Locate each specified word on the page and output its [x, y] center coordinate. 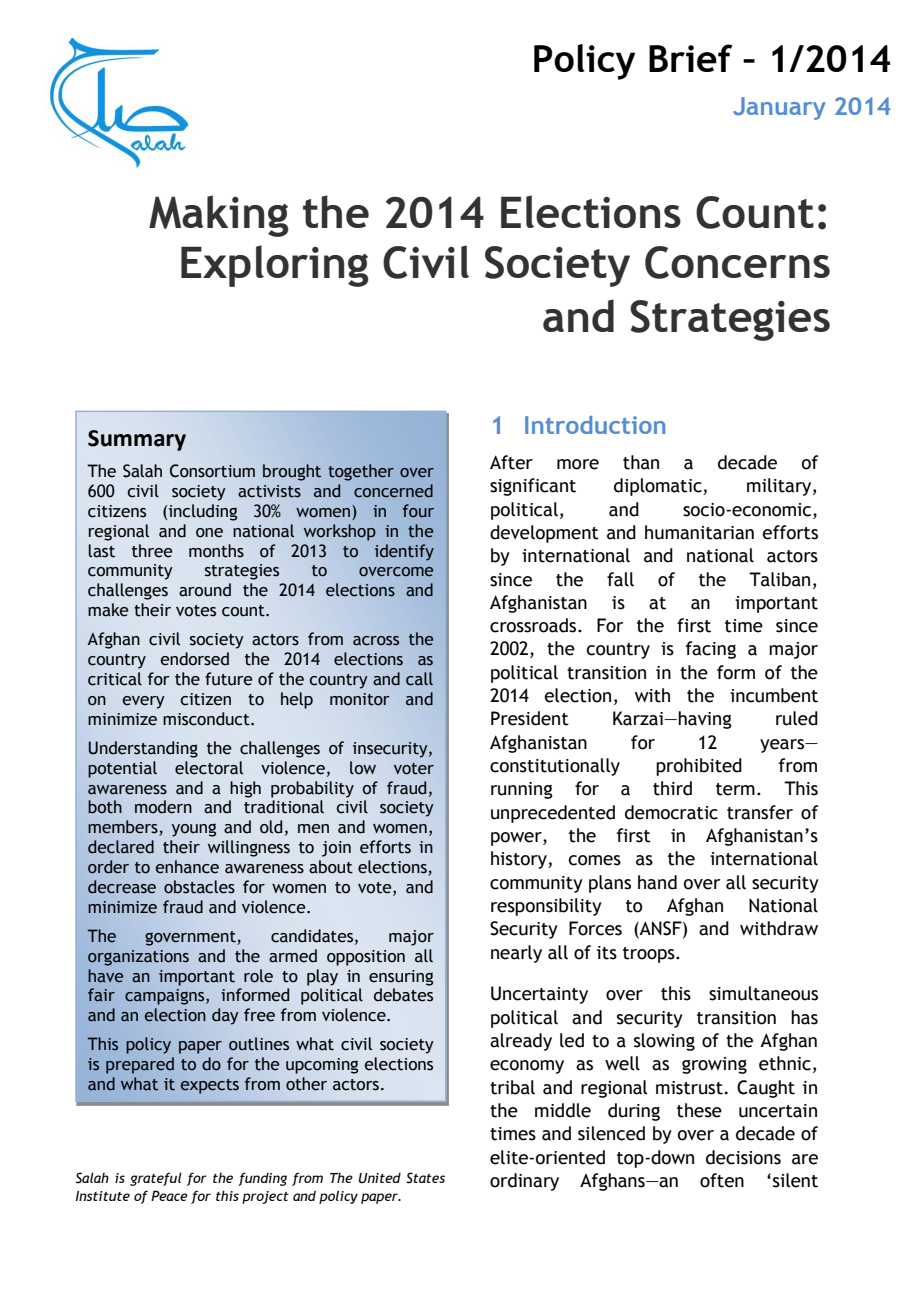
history [520, 860]
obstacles [199, 887]
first [694, 625]
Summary [137, 440]
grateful [156, 1179]
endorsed [194, 659]
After [511, 462]
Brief [691, 58]
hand [657, 882]
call [419, 679]
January [779, 108]
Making [219, 216]
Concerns [737, 262]
